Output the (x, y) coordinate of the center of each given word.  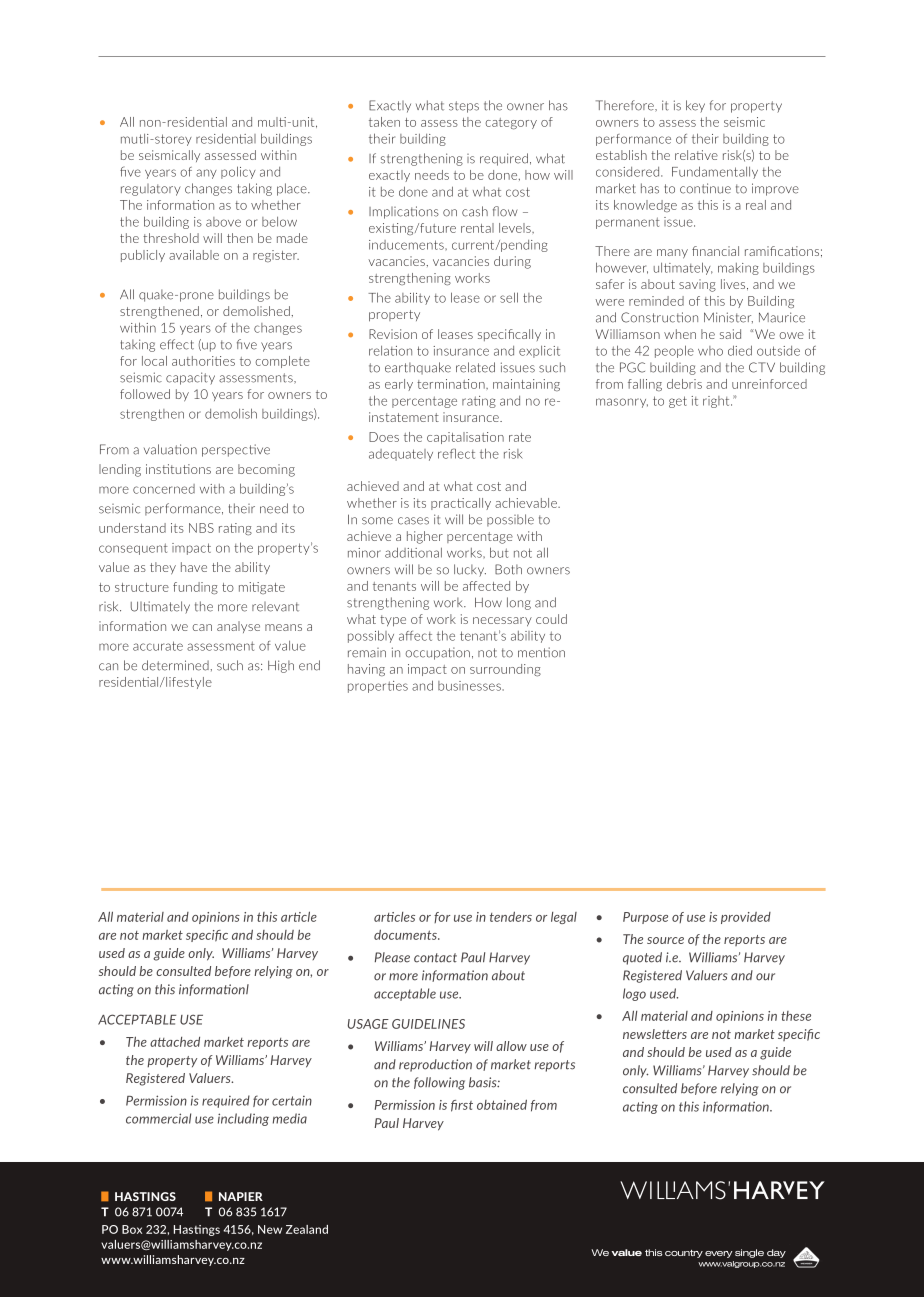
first (462, 1106)
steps (464, 107)
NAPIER (241, 1196)
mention (541, 652)
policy (238, 172)
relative (696, 155)
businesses (470, 686)
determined (175, 665)
